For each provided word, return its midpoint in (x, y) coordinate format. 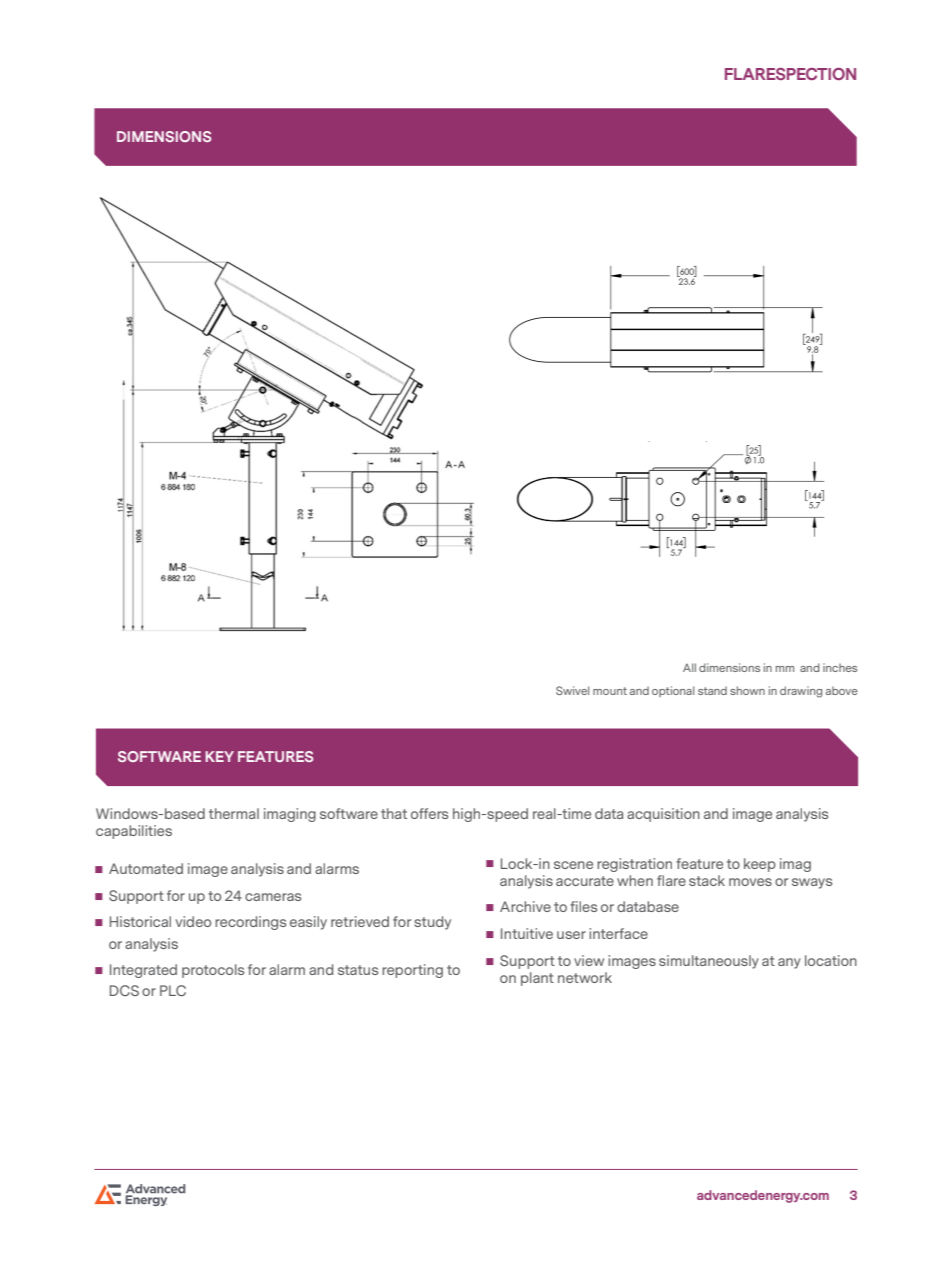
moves (750, 882)
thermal (234, 813)
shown (747, 690)
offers (429, 813)
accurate (585, 881)
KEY (219, 756)
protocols (213, 971)
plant (537, 979)
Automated (146, 868)
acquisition (663, 815)
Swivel (572, 690)
